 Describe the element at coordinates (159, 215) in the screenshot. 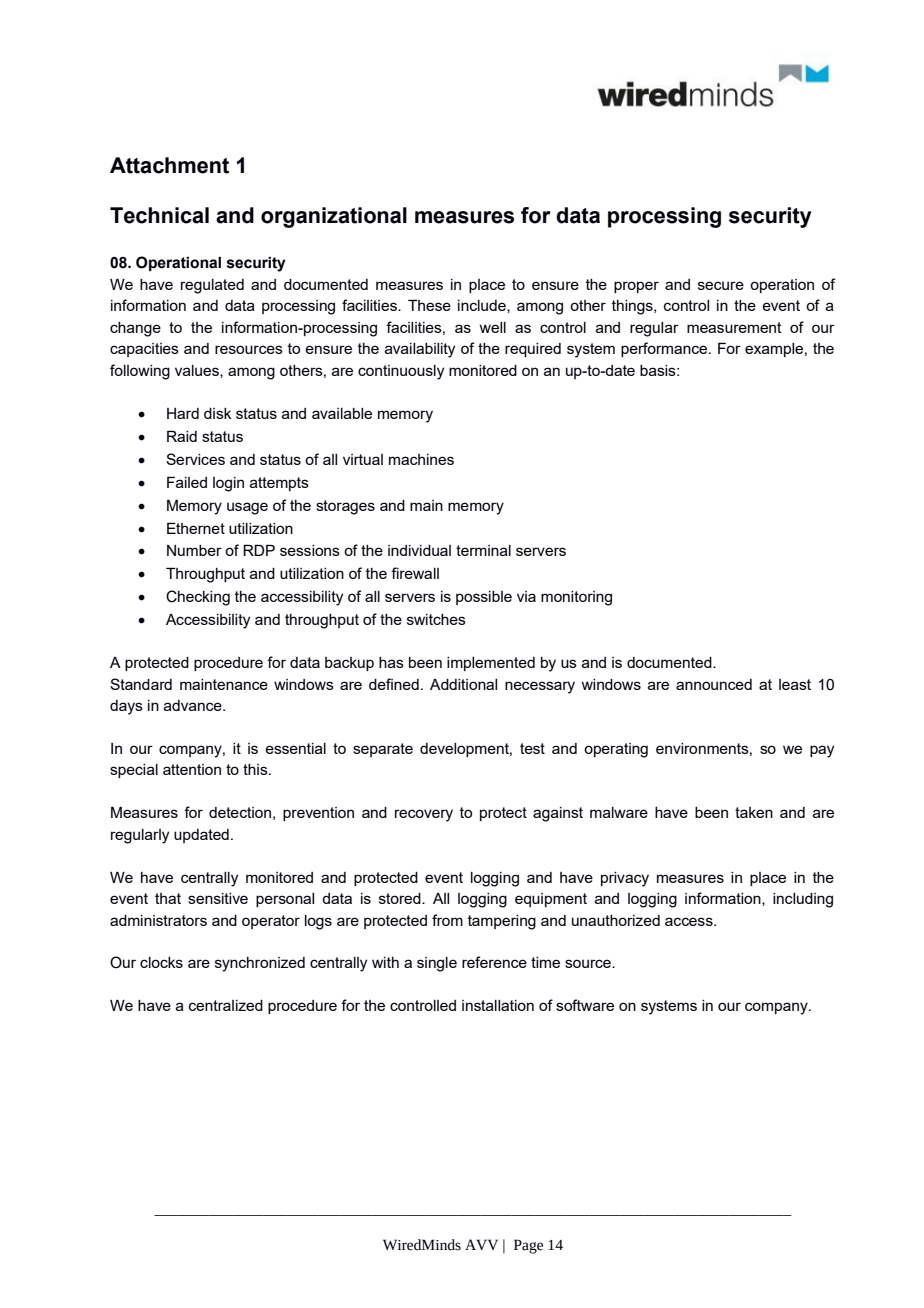

I see `Technical` at that location.
